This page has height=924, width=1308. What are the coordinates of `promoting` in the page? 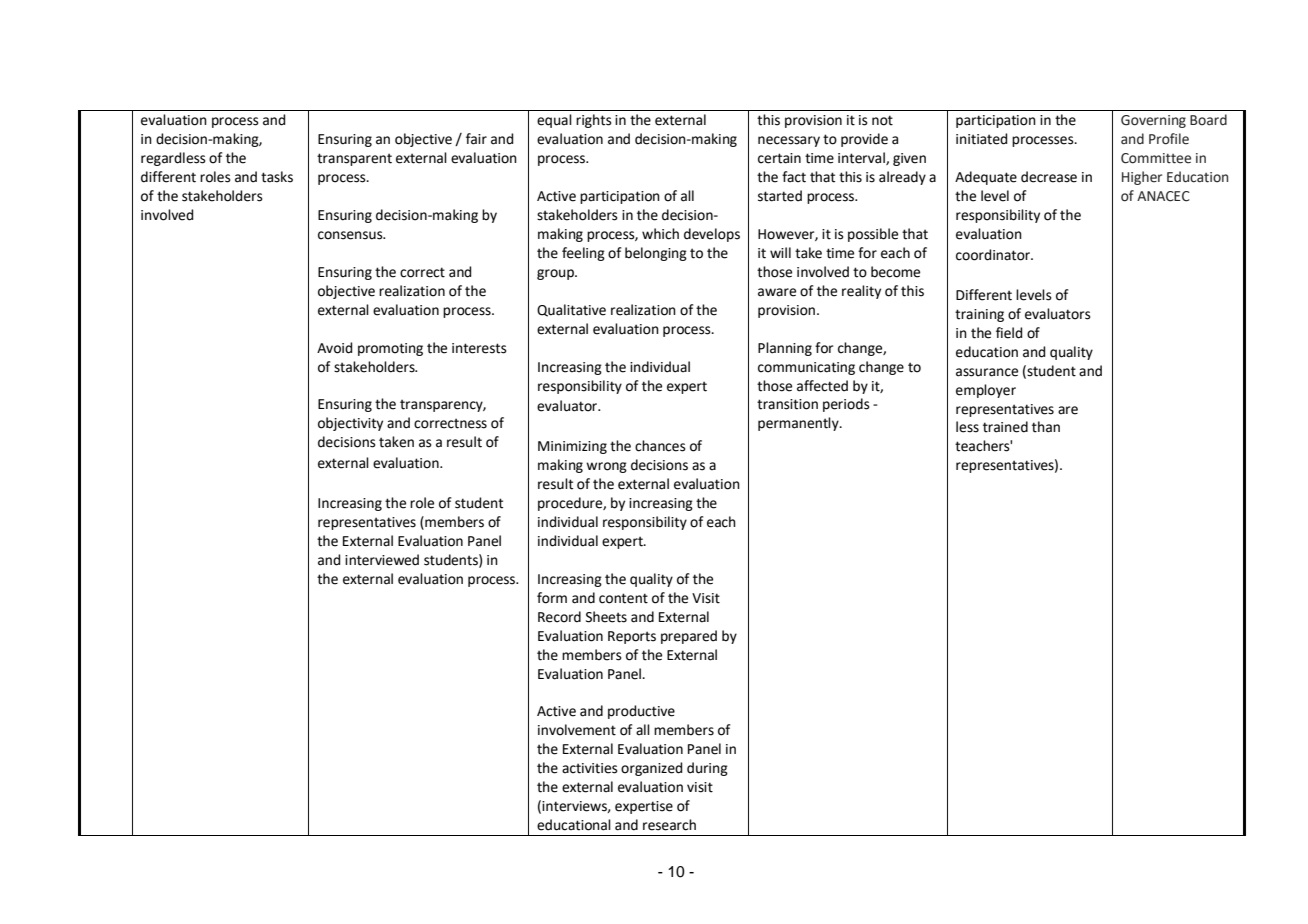 It's located at (390, 349).
